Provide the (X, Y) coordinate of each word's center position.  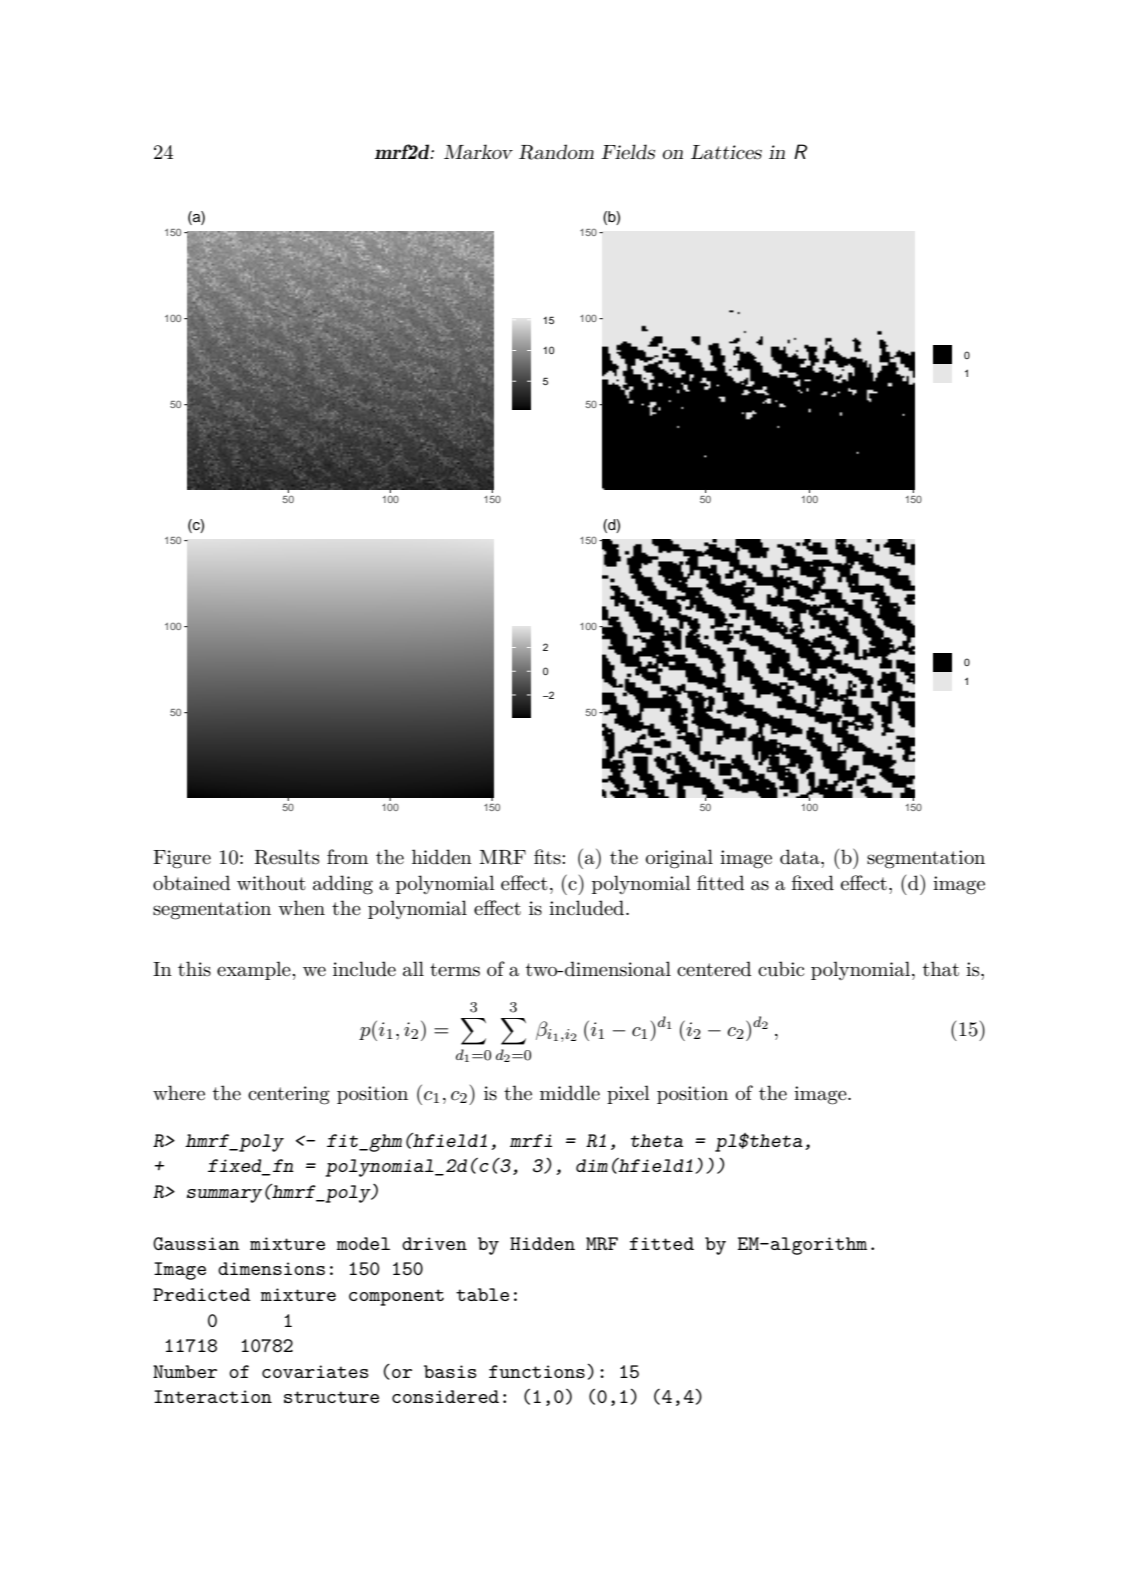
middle (570, 1092)
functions (537, 1371)
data (801, 856)
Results (286, 857)
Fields (628, 152)
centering (289, 1095)
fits (548, 857)
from (347, 856)
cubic (781, 969)
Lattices (726, 152)
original (679, 859)
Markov (478, 151)
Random (556, 152)
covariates (315, 1371)
